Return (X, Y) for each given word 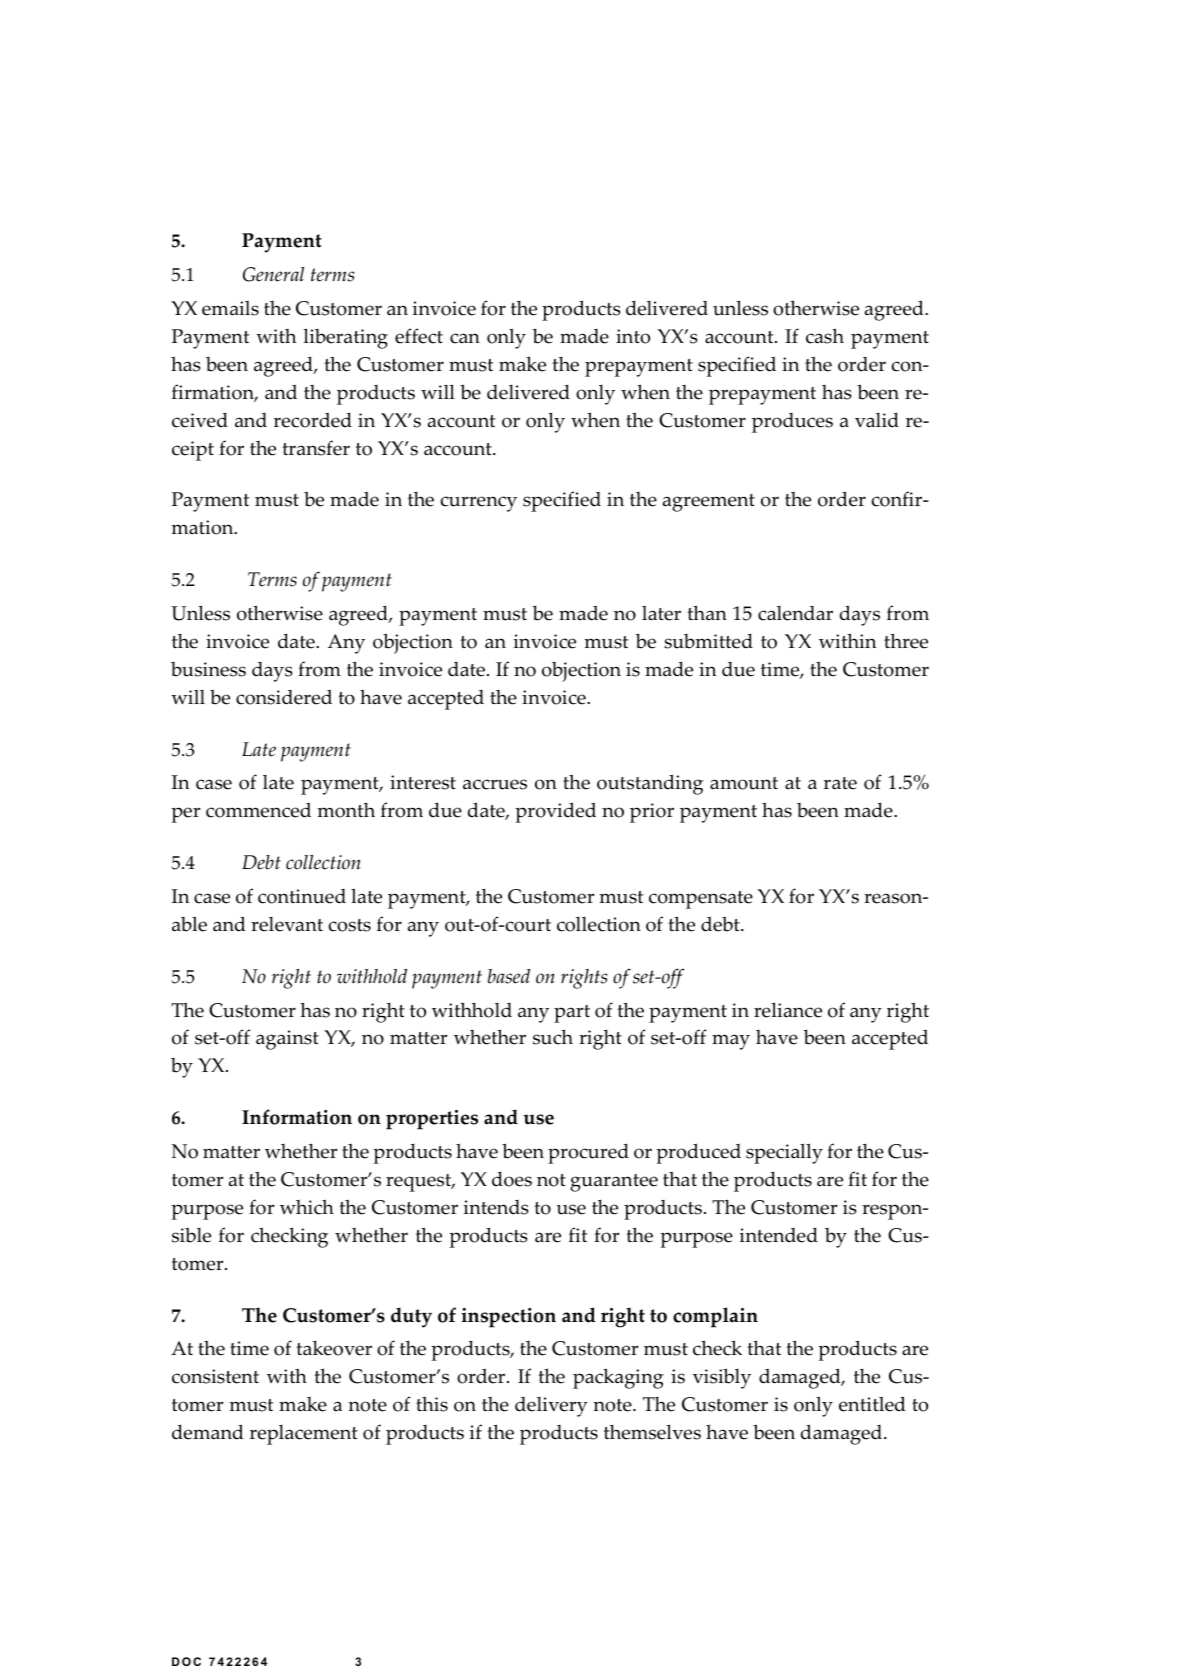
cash (825, 336)
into (633, 336)
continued (302, 896)
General (273, 274)
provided (555, 812)
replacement (304, 1435)
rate (840, 783)
